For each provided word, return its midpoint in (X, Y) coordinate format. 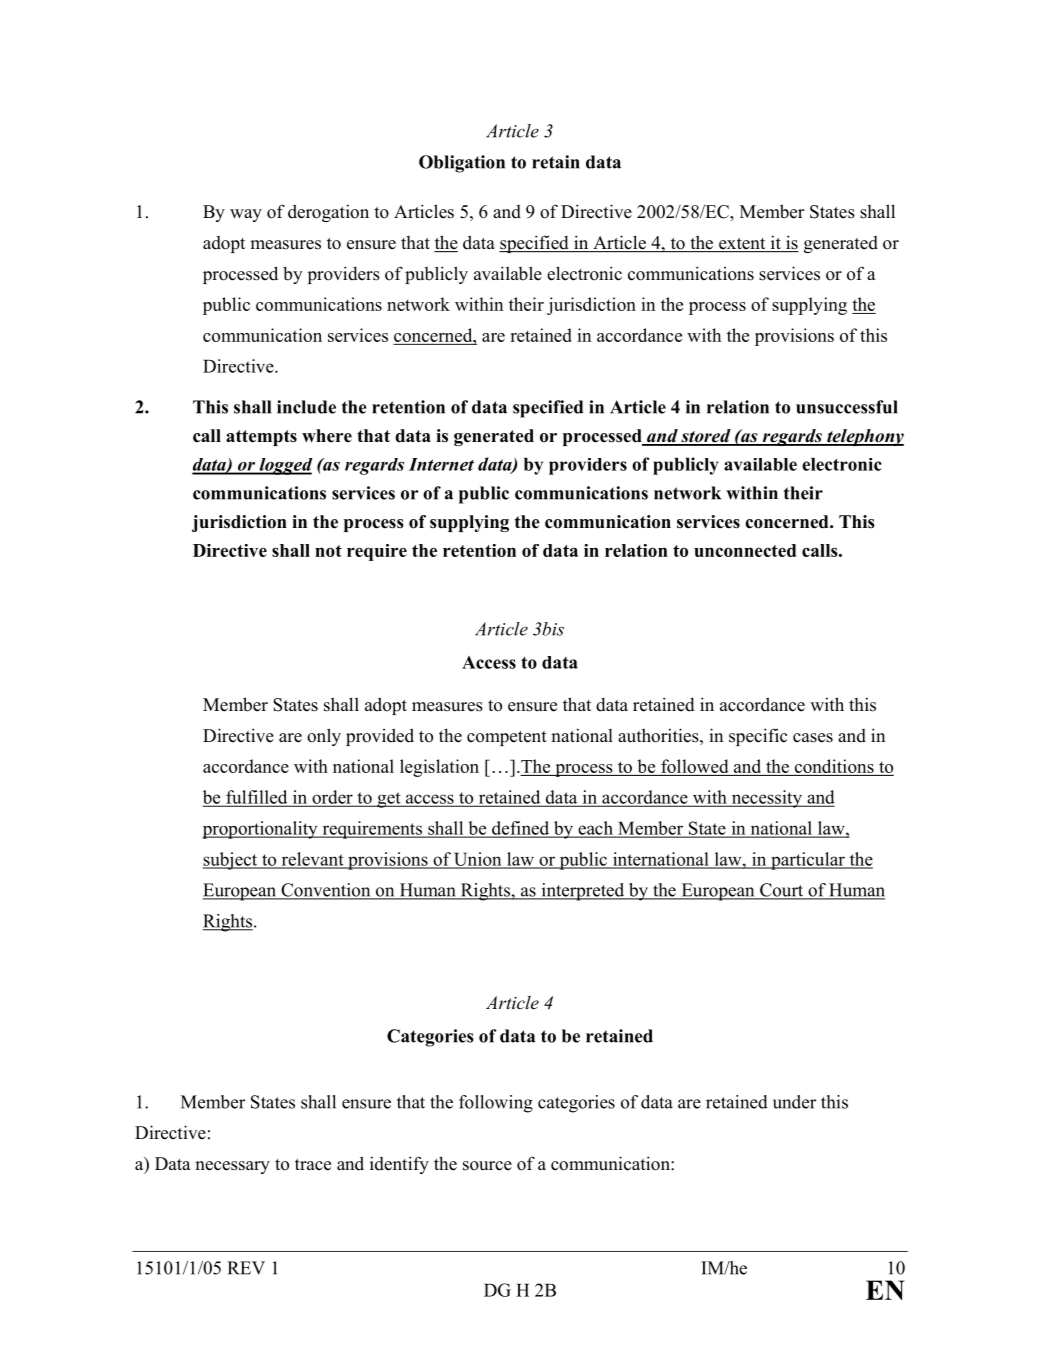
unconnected (745, 550)
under (794, 1102)
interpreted (583, 892)
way (246, 215)
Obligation (462, 164)
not (328, 551)
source (487, 1166)
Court (782, 891)
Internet (441, 464)
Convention (326, 891)
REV (246, 1268)
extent (742, 245)
